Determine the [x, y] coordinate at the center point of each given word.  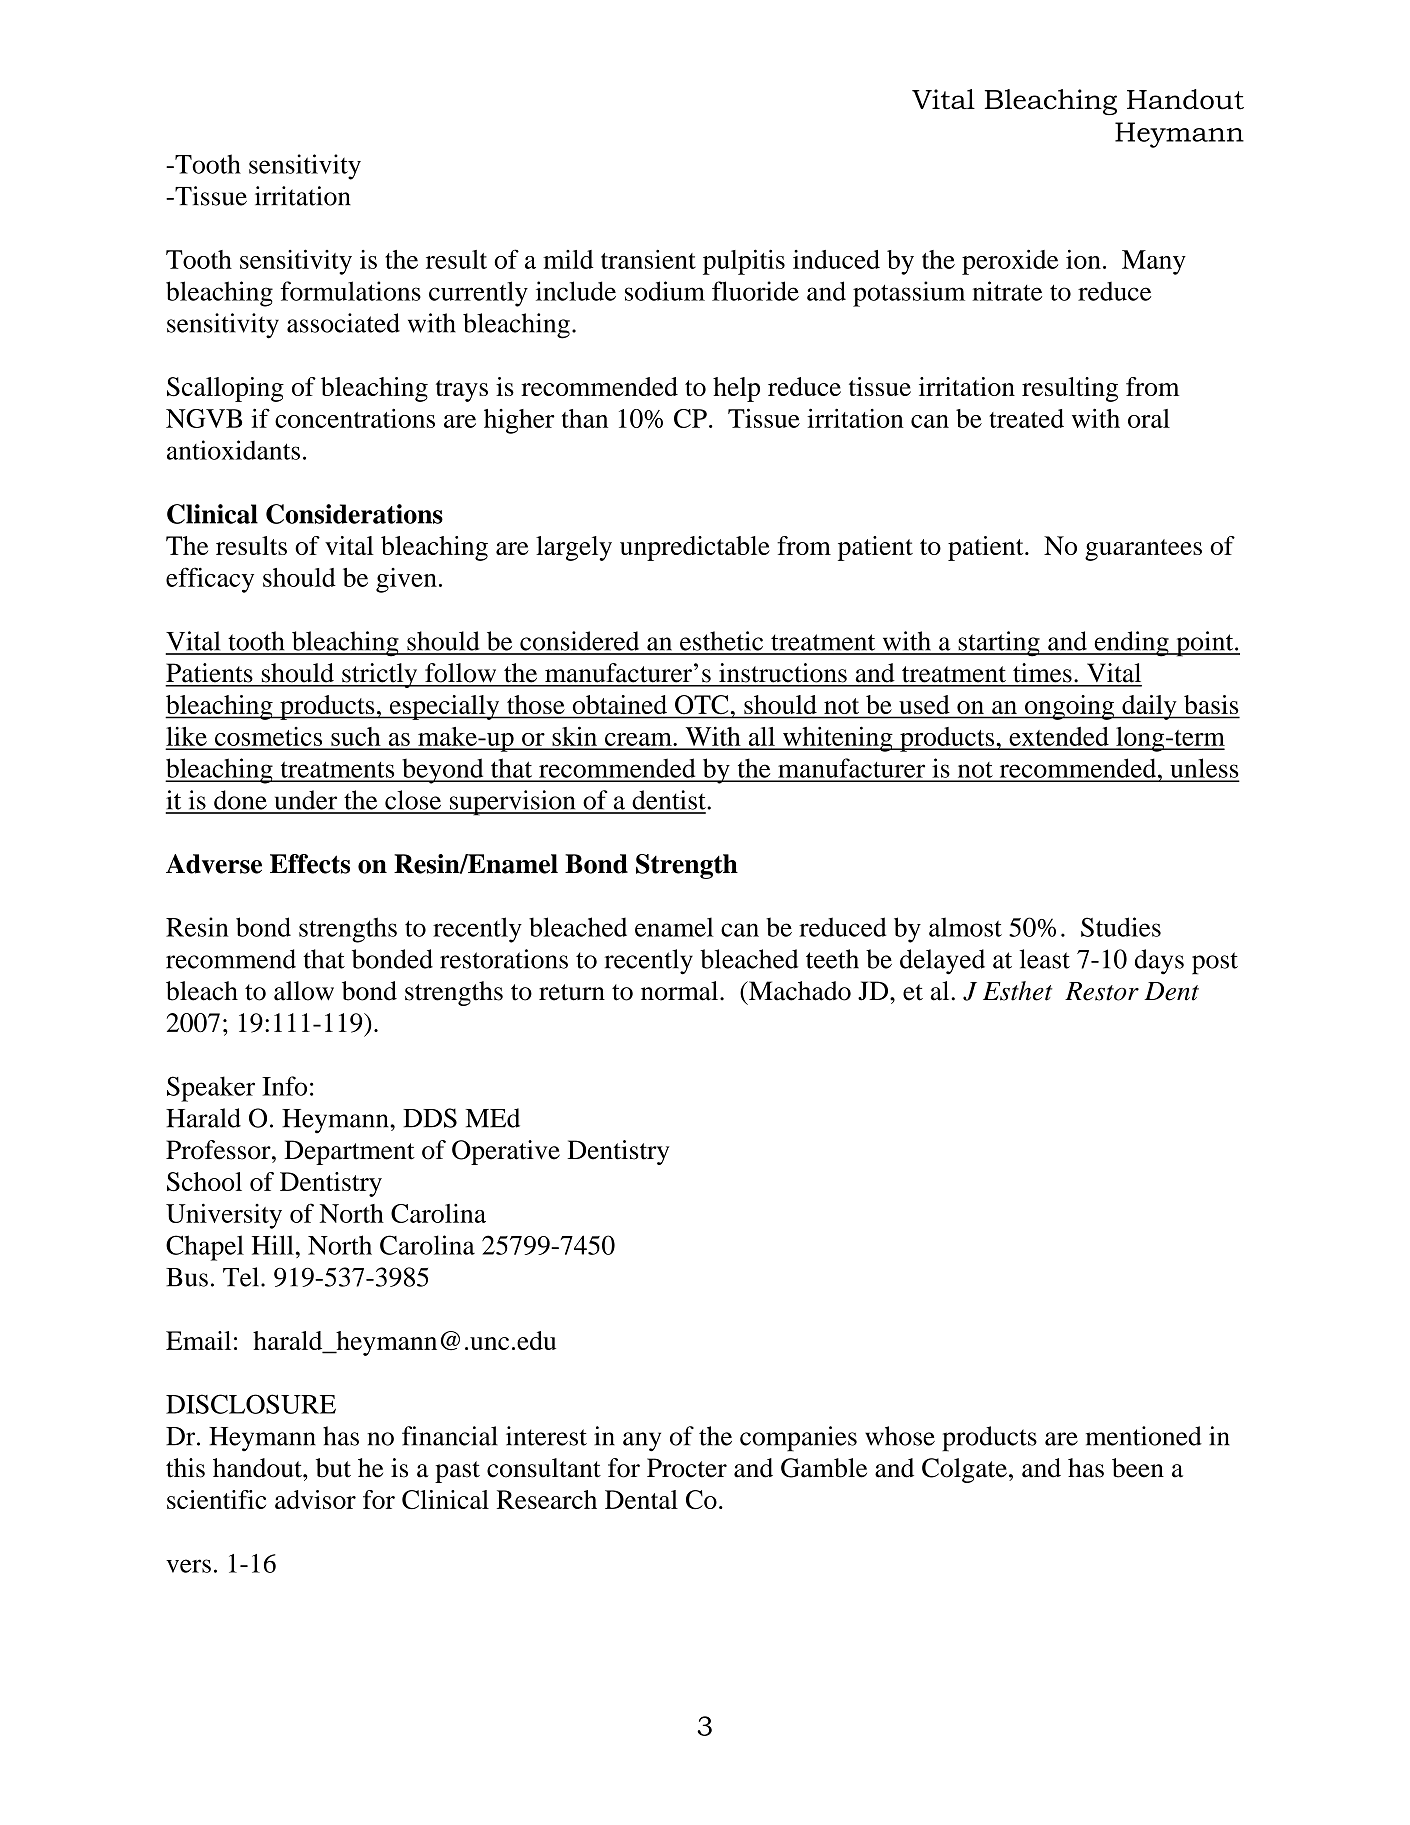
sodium [665, 291]
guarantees [1143, 550]
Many [1154, 262]
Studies [1121, 927]
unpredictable [695, 548]
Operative [506, 1152]
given [406, 580]
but [333, 1468]
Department [349, 1152]
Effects [310, 864]
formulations [351, 291]
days [1159, 962]
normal [679, 991]
